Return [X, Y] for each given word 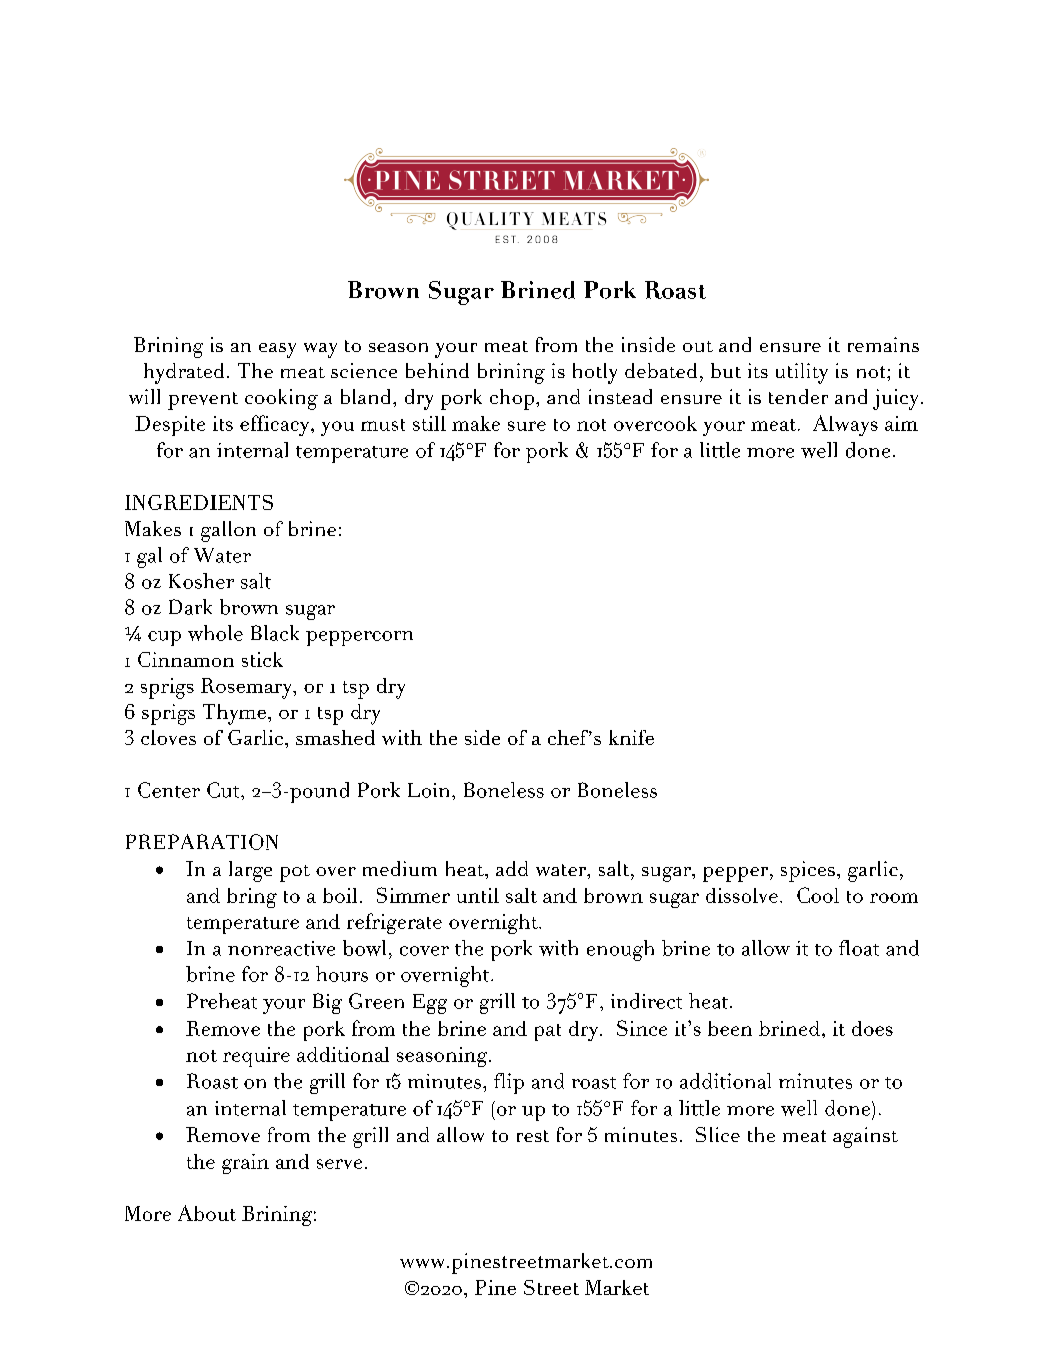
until [478, 895]
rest [533, 1136]
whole [215, 633]
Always [845, 425]
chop [513, 399]
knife [631, 737]
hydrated [184, 373]
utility [802, 373]
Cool [818, 895]
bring [252, 898]
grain [245, 1164]
